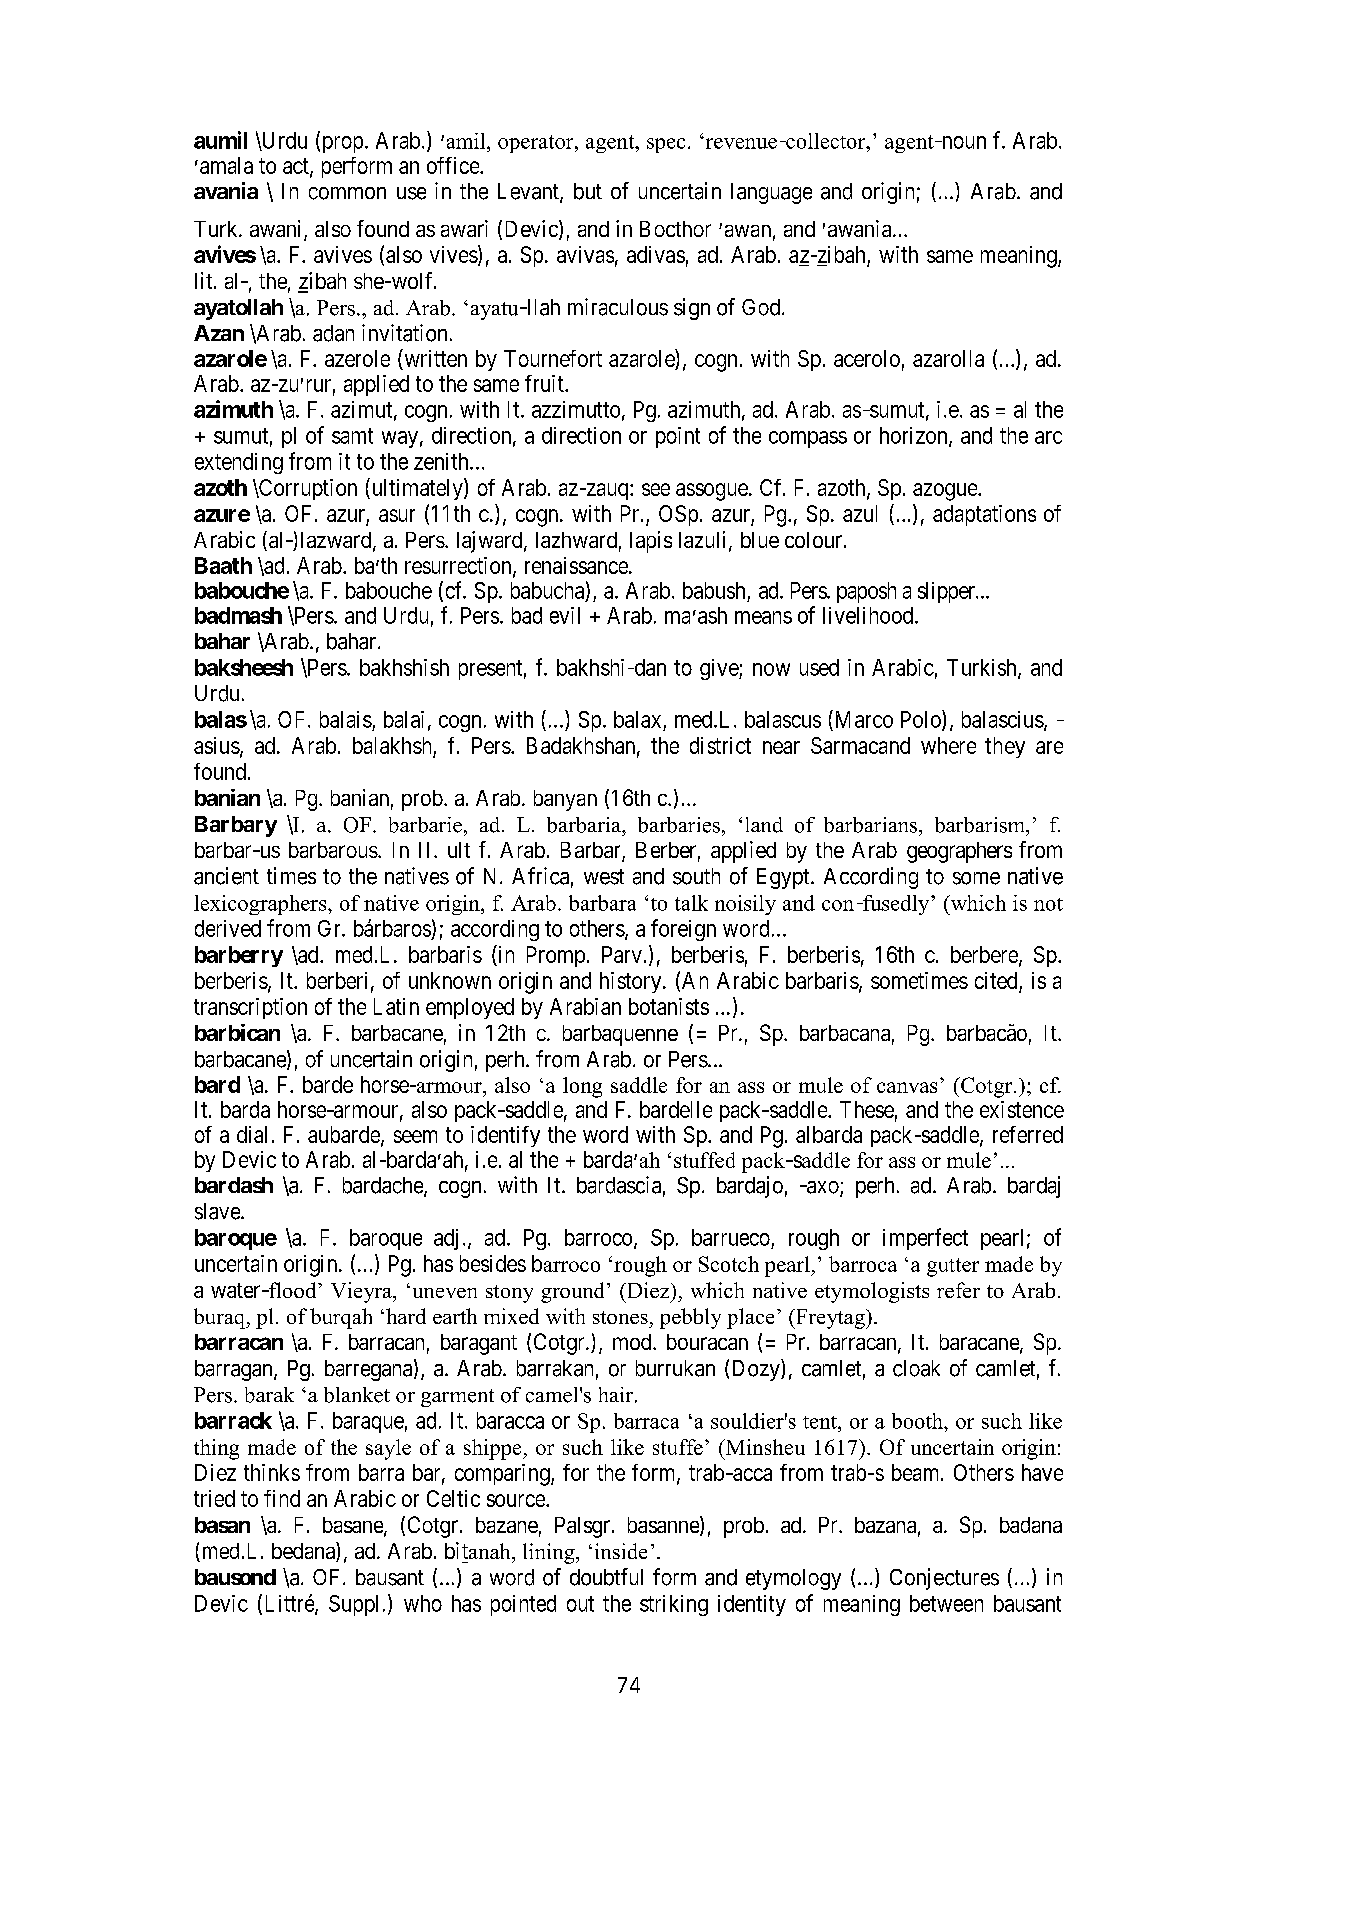 The width and height of the screenshot is (1353, 1913). What do you see at coordinates (297, 167) in the screenshot?
I see `act` at bounding box center [297, 167].
